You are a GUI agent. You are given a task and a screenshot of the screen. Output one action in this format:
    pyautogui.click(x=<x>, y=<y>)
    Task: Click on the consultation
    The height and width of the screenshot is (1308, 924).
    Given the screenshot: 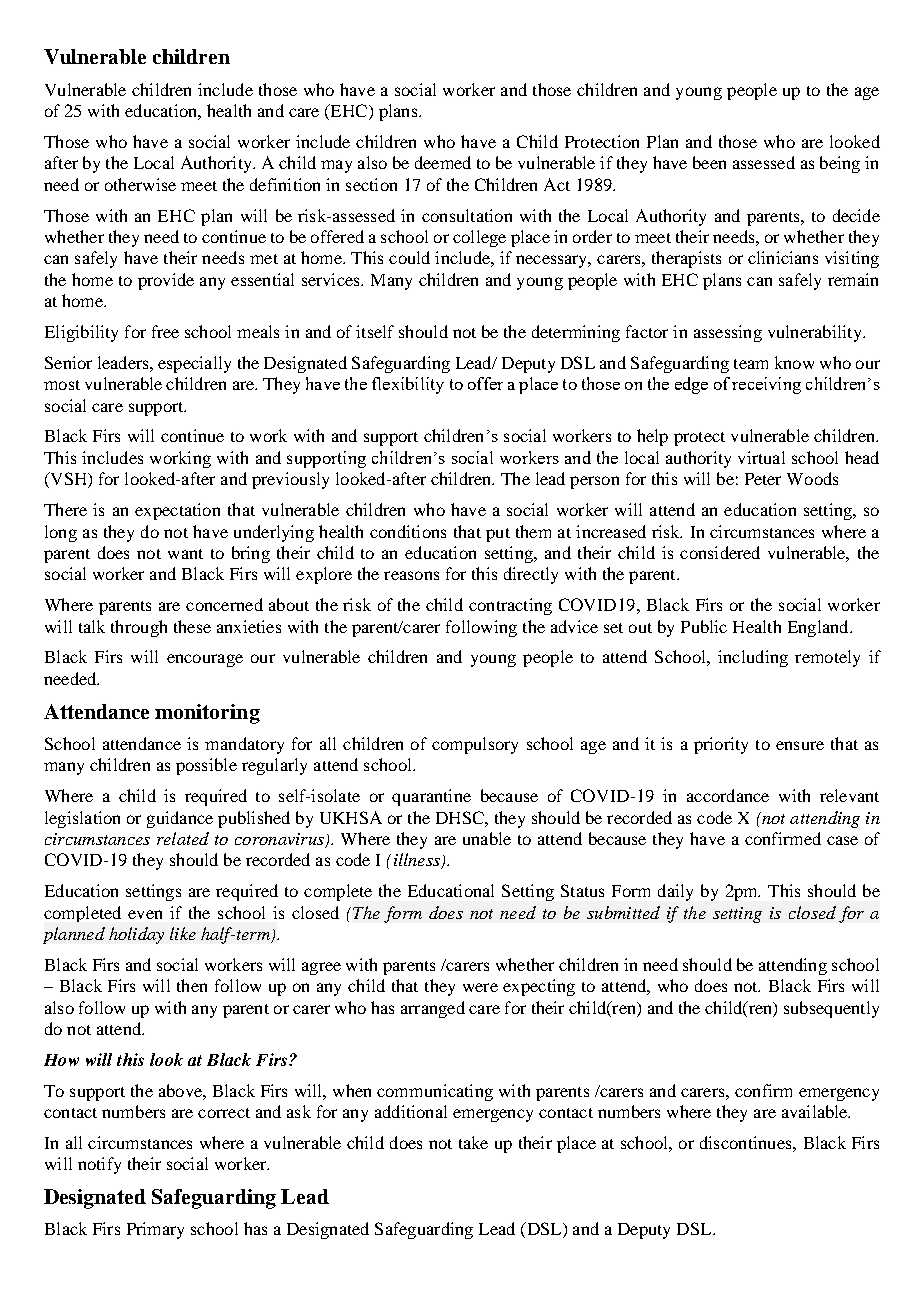 What is the action you would take?
    pyautogui.click(x=467, y=215)
